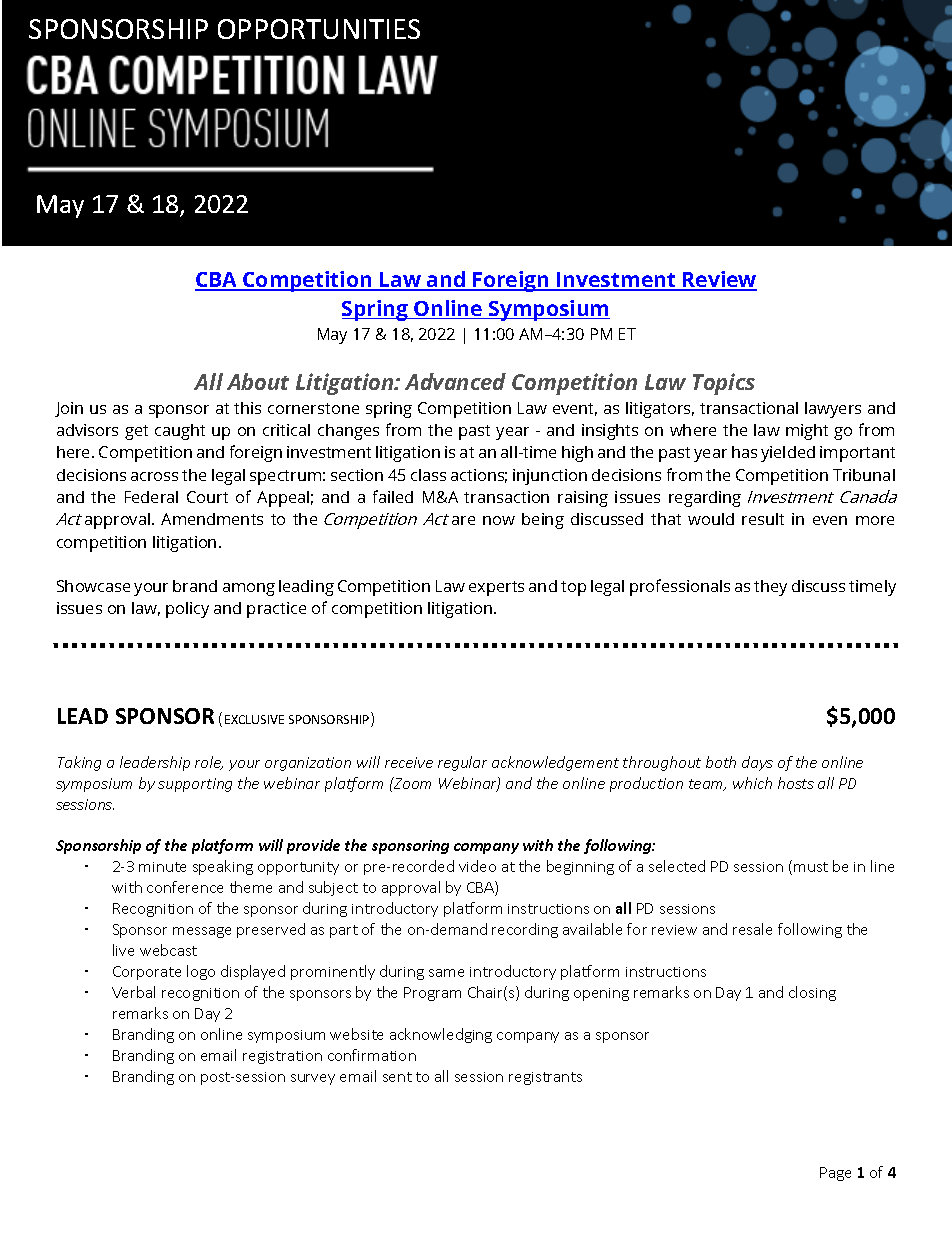 The height and width of the document is (1233, 952). I want to click on policy, so click(187, 610).
